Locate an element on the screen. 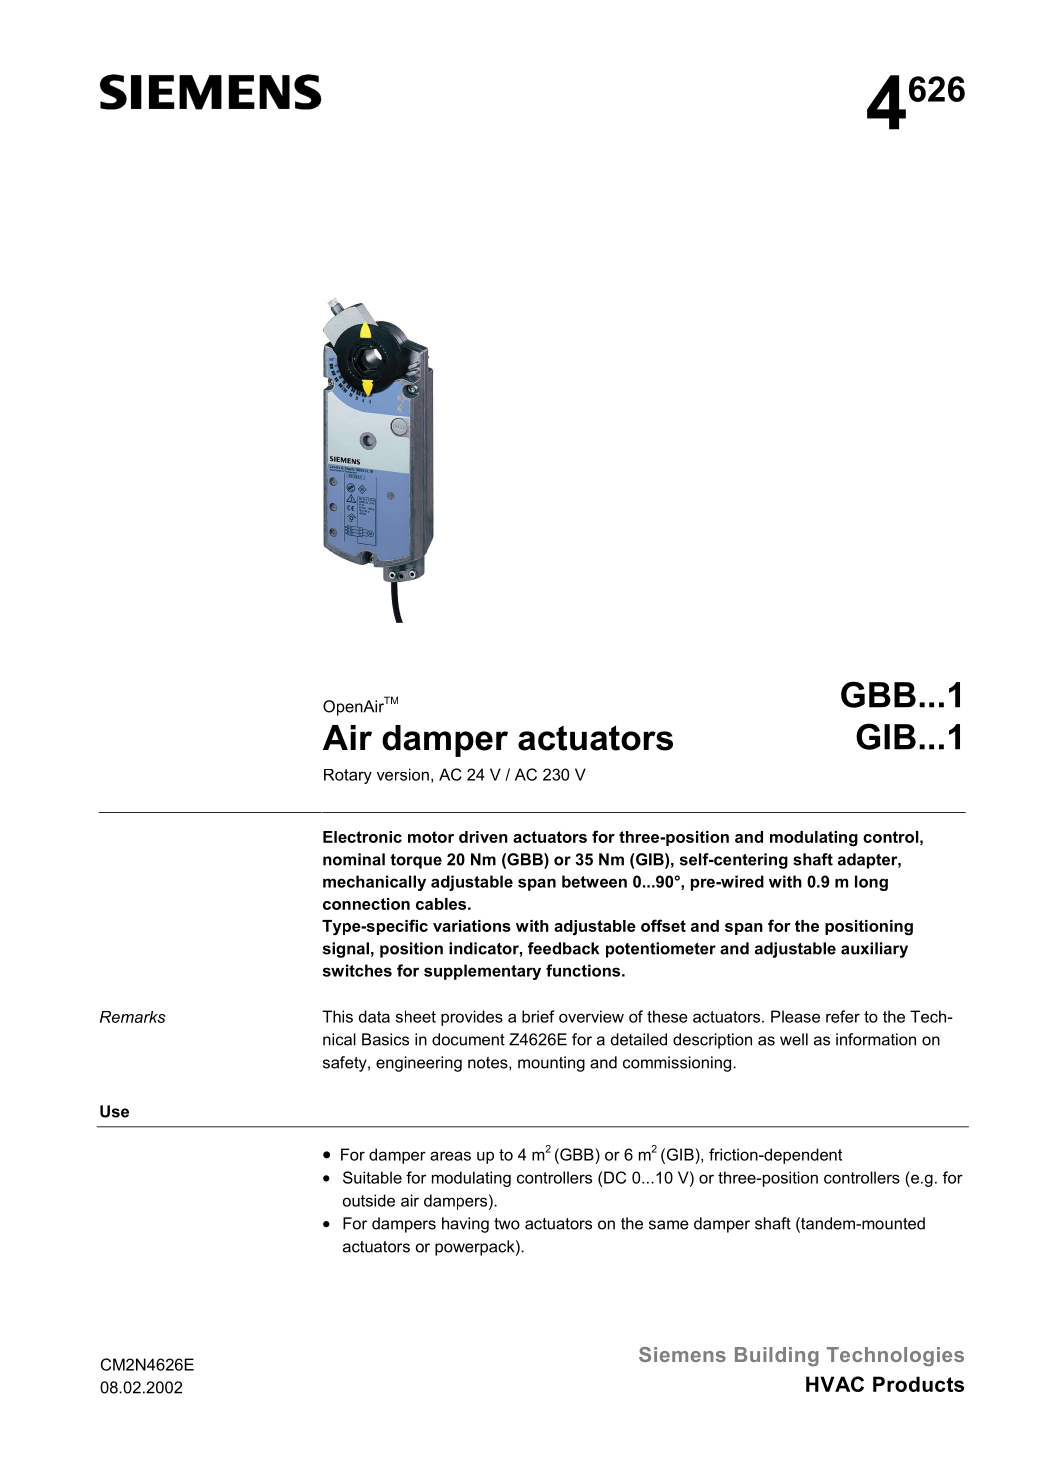 The image size is (1040, 1471). Siemens is located at coordinates (682, 1354).
